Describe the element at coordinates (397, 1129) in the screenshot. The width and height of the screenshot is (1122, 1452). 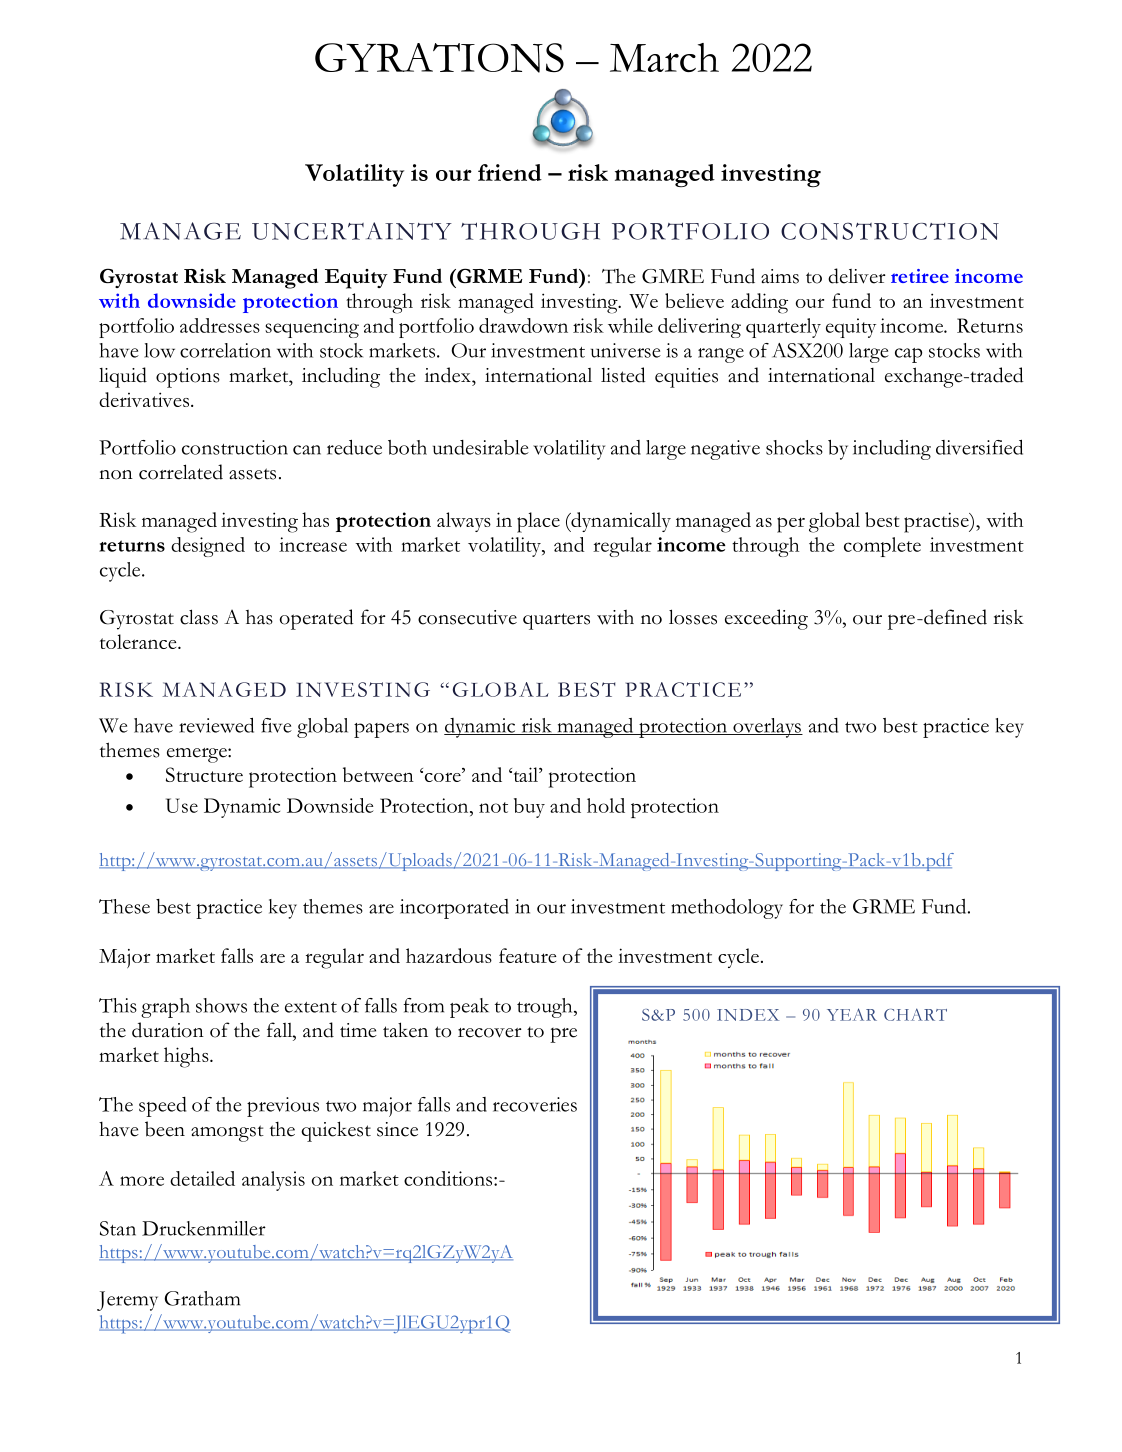
I see `since` at that location.
